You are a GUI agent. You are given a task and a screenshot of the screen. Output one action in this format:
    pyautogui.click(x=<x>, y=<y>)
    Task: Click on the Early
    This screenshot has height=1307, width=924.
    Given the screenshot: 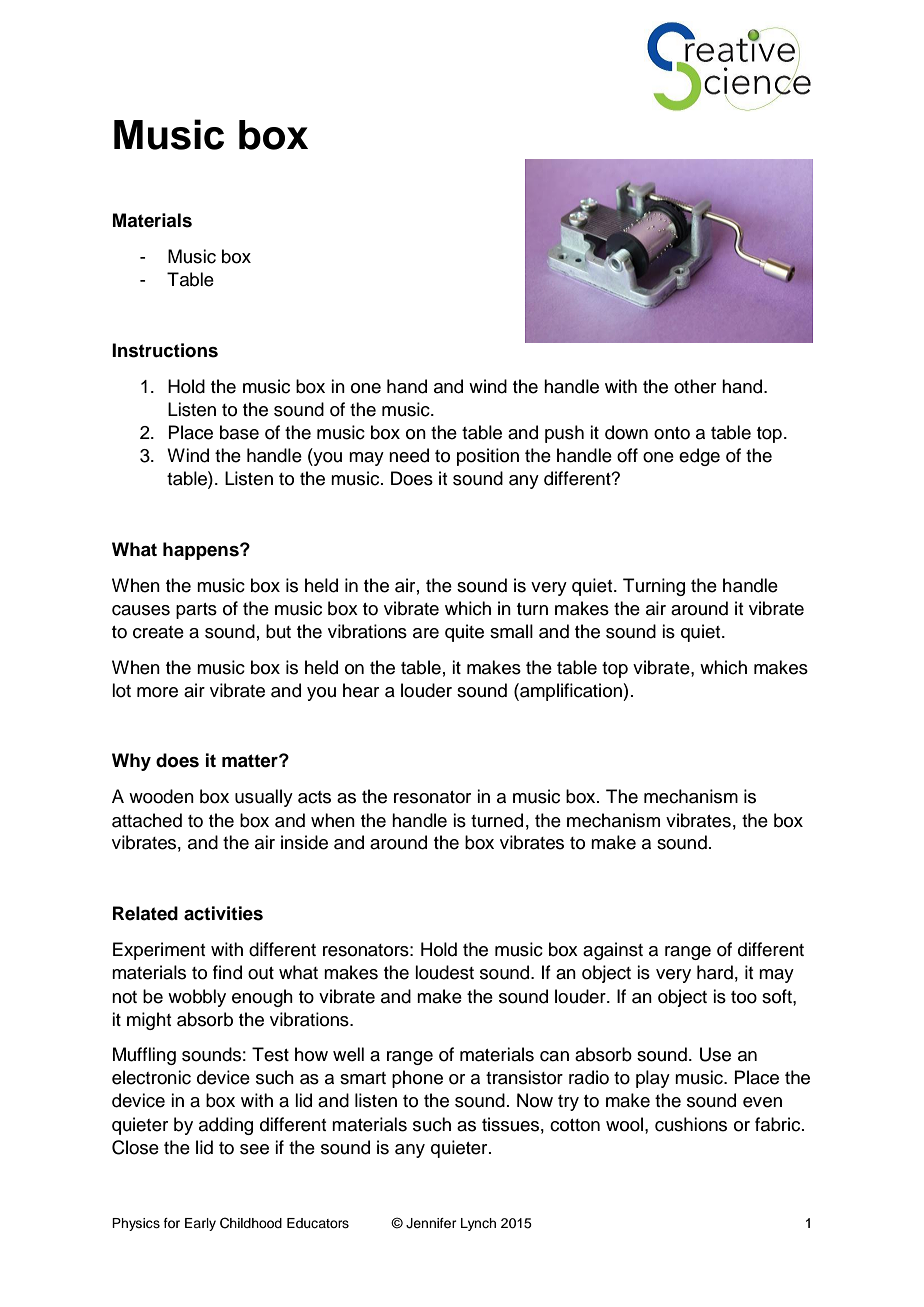 What is the action you would take?
    pyautogui.click(x=200, y=1224)
